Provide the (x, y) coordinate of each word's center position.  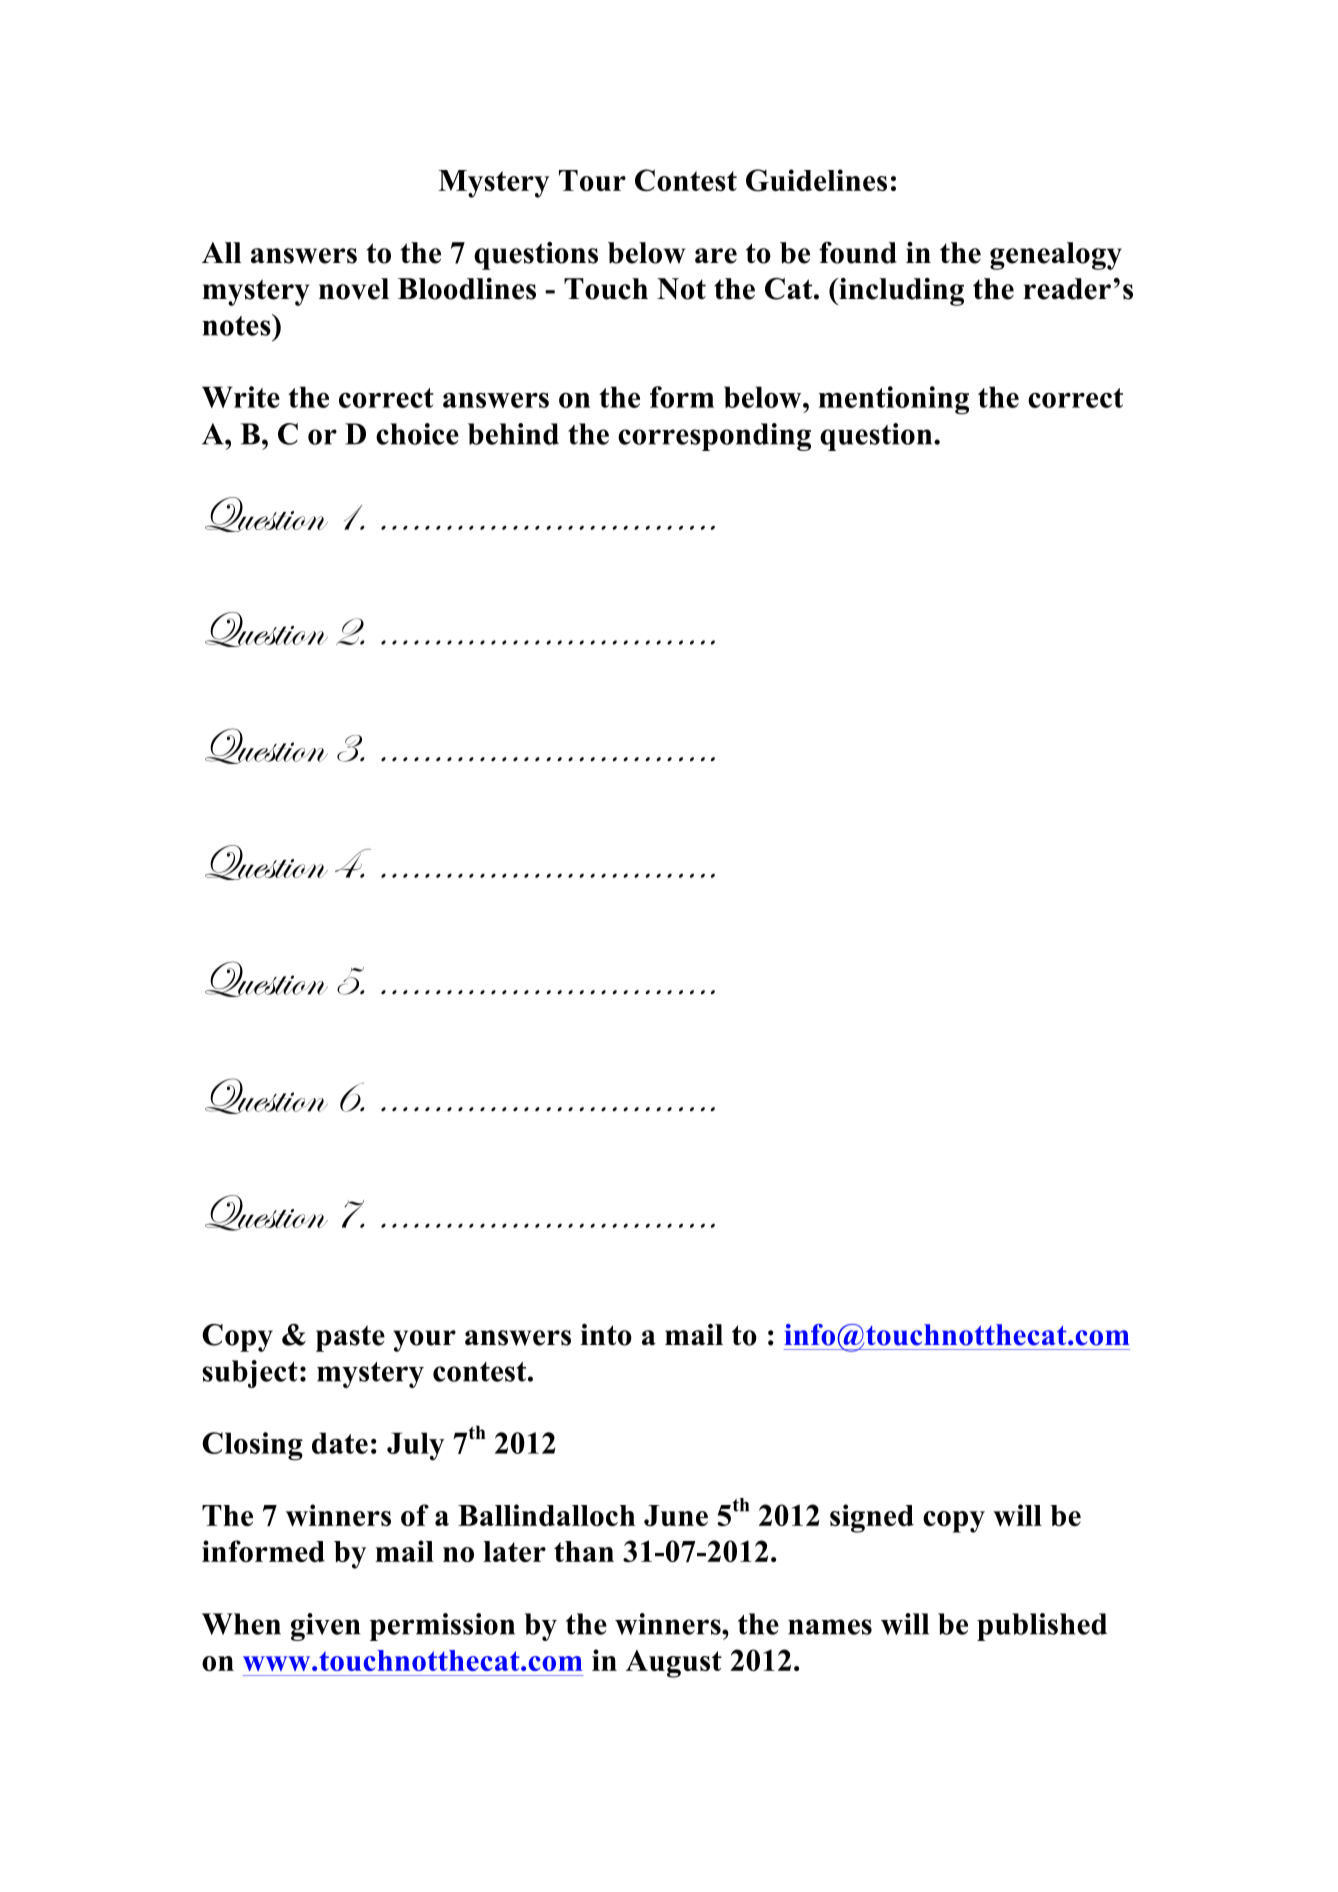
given (325, 1627)
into (606, 1335)
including (900, 292)
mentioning (893, 400)
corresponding (714, 437)
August (674, 1664)
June (676, 1515)
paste (350, 1338)
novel (354, 289)
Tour (592, 180)
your (424, 1341)
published (1042, 1627)
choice (417, 434)
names (830, 1627)
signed (872, 1518)
